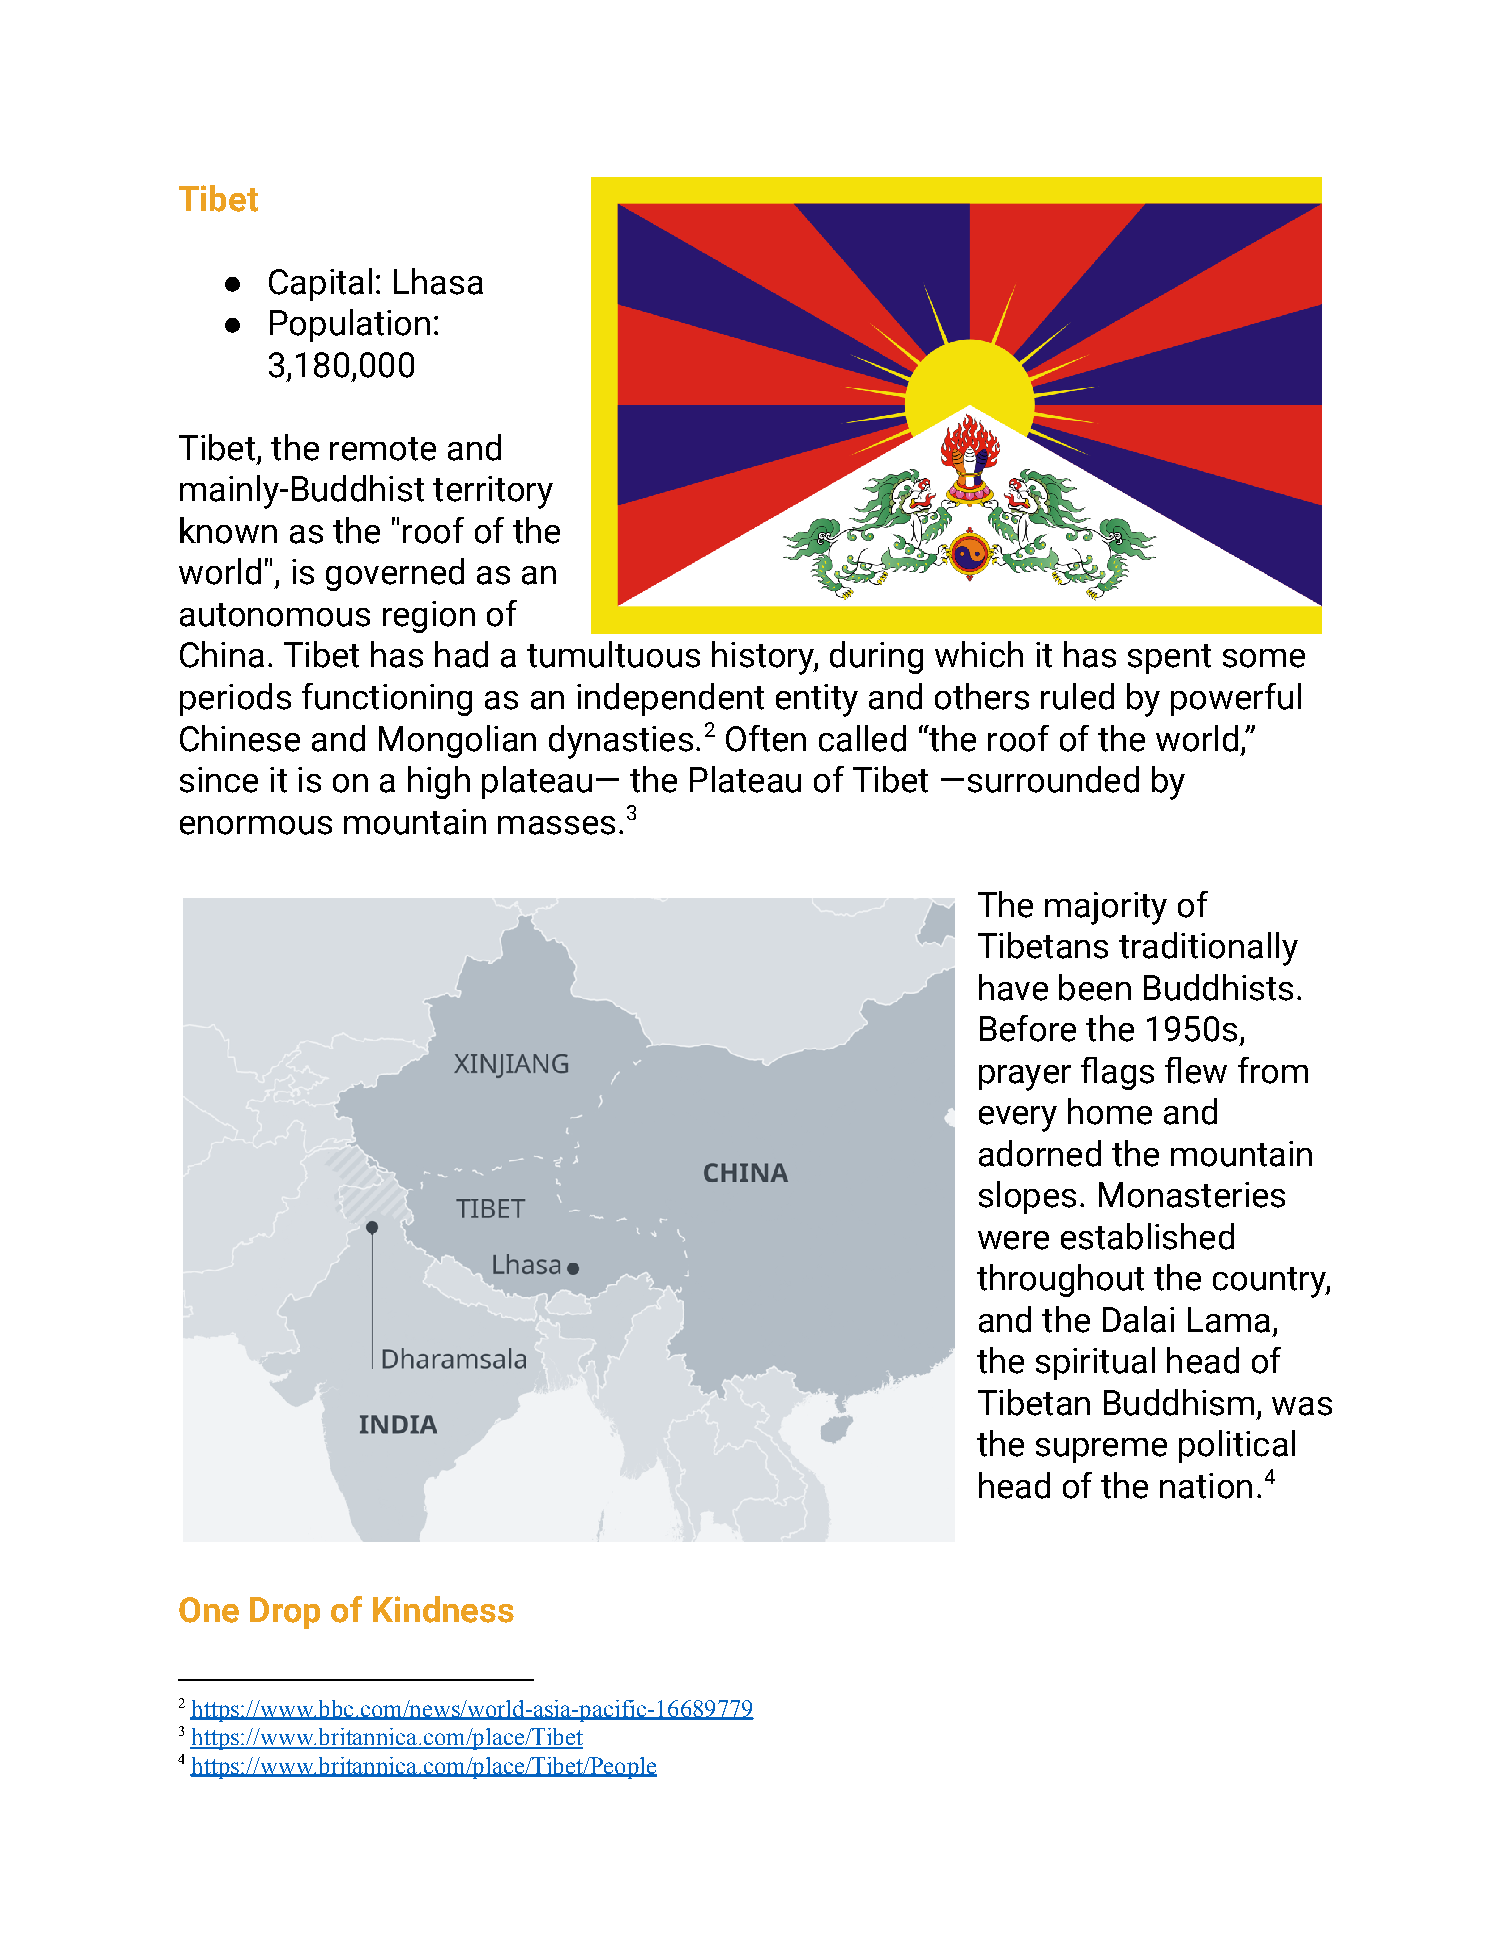 Image resolution: width=1512 pixels, height=1957 pixels. I want to click on enormous, so click(256, 825).
